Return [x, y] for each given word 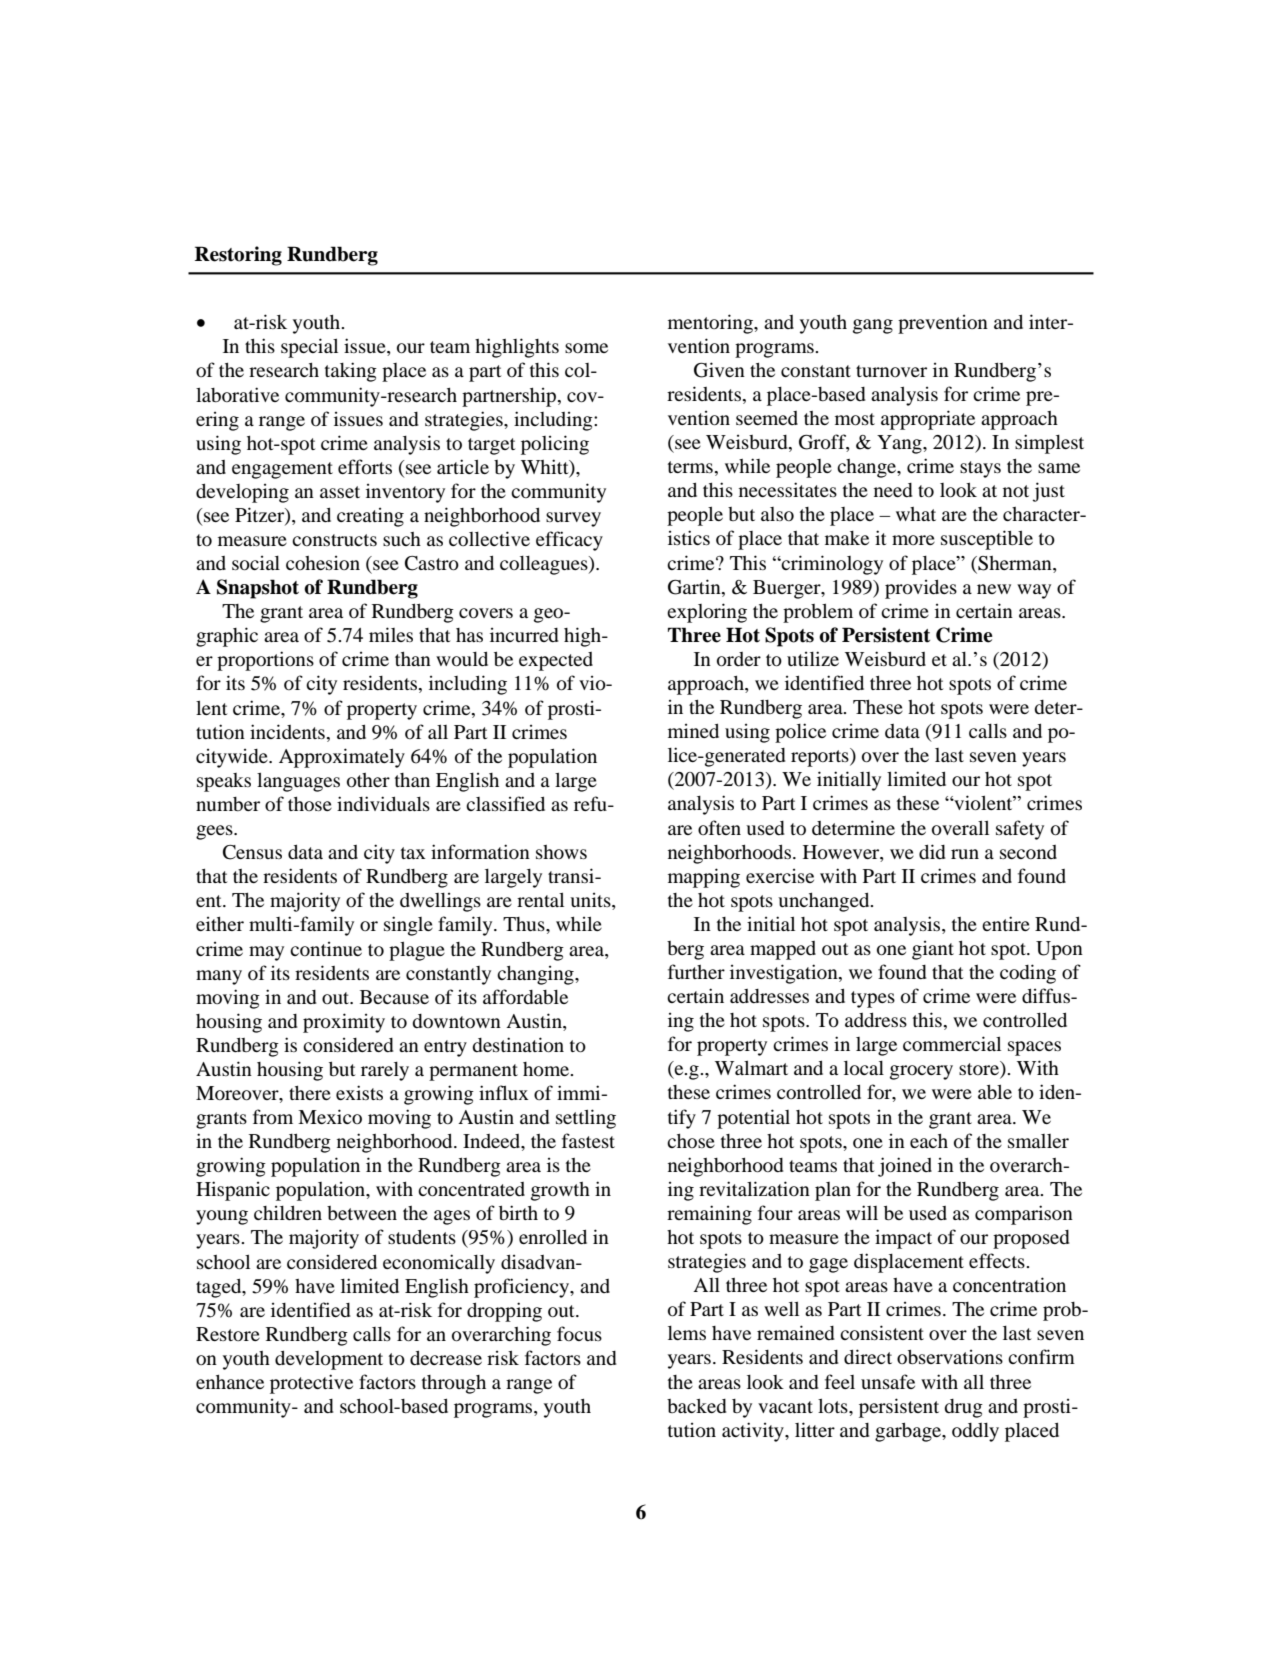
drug [963, 1408]
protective [311, 1384]
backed [697, 1406]
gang [873, 326]
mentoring [711, 324]
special [309, 348]
